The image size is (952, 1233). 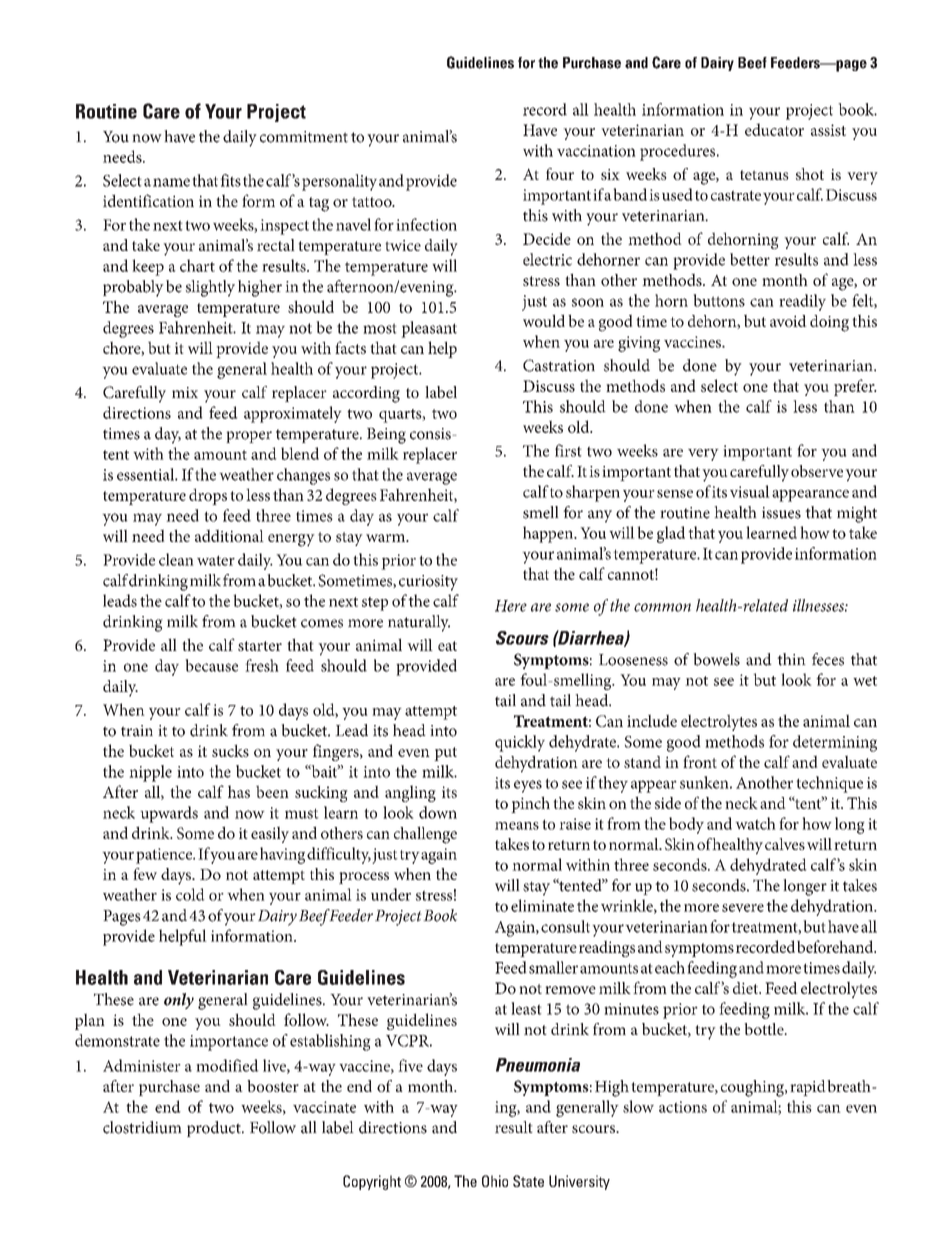 I want to click on name, so click(x=171, y=182).
